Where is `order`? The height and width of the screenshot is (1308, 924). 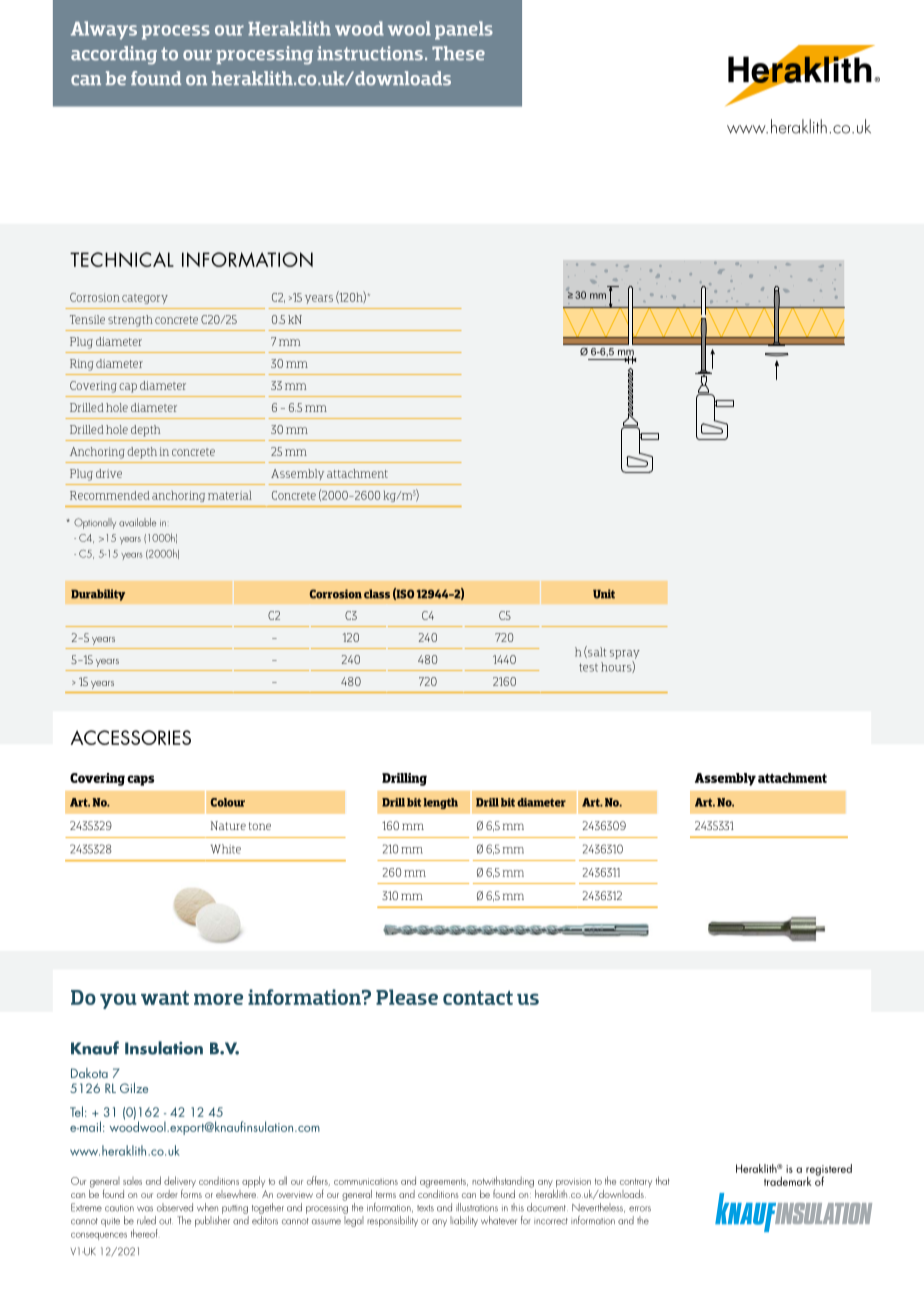 order is located at coordinates (167, 1194).
